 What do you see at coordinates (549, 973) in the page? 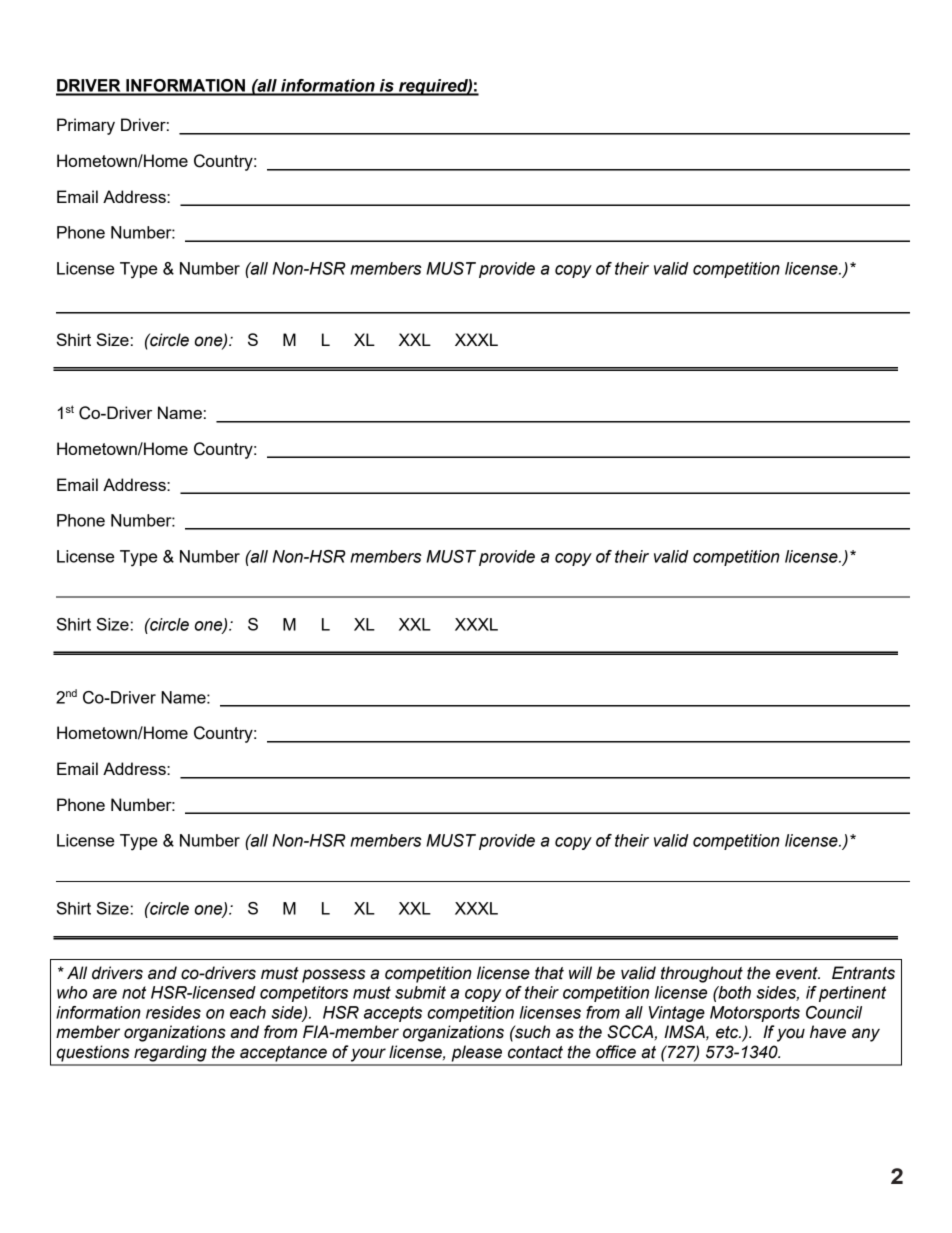
I see `that` at bounding box center [549, 973].
